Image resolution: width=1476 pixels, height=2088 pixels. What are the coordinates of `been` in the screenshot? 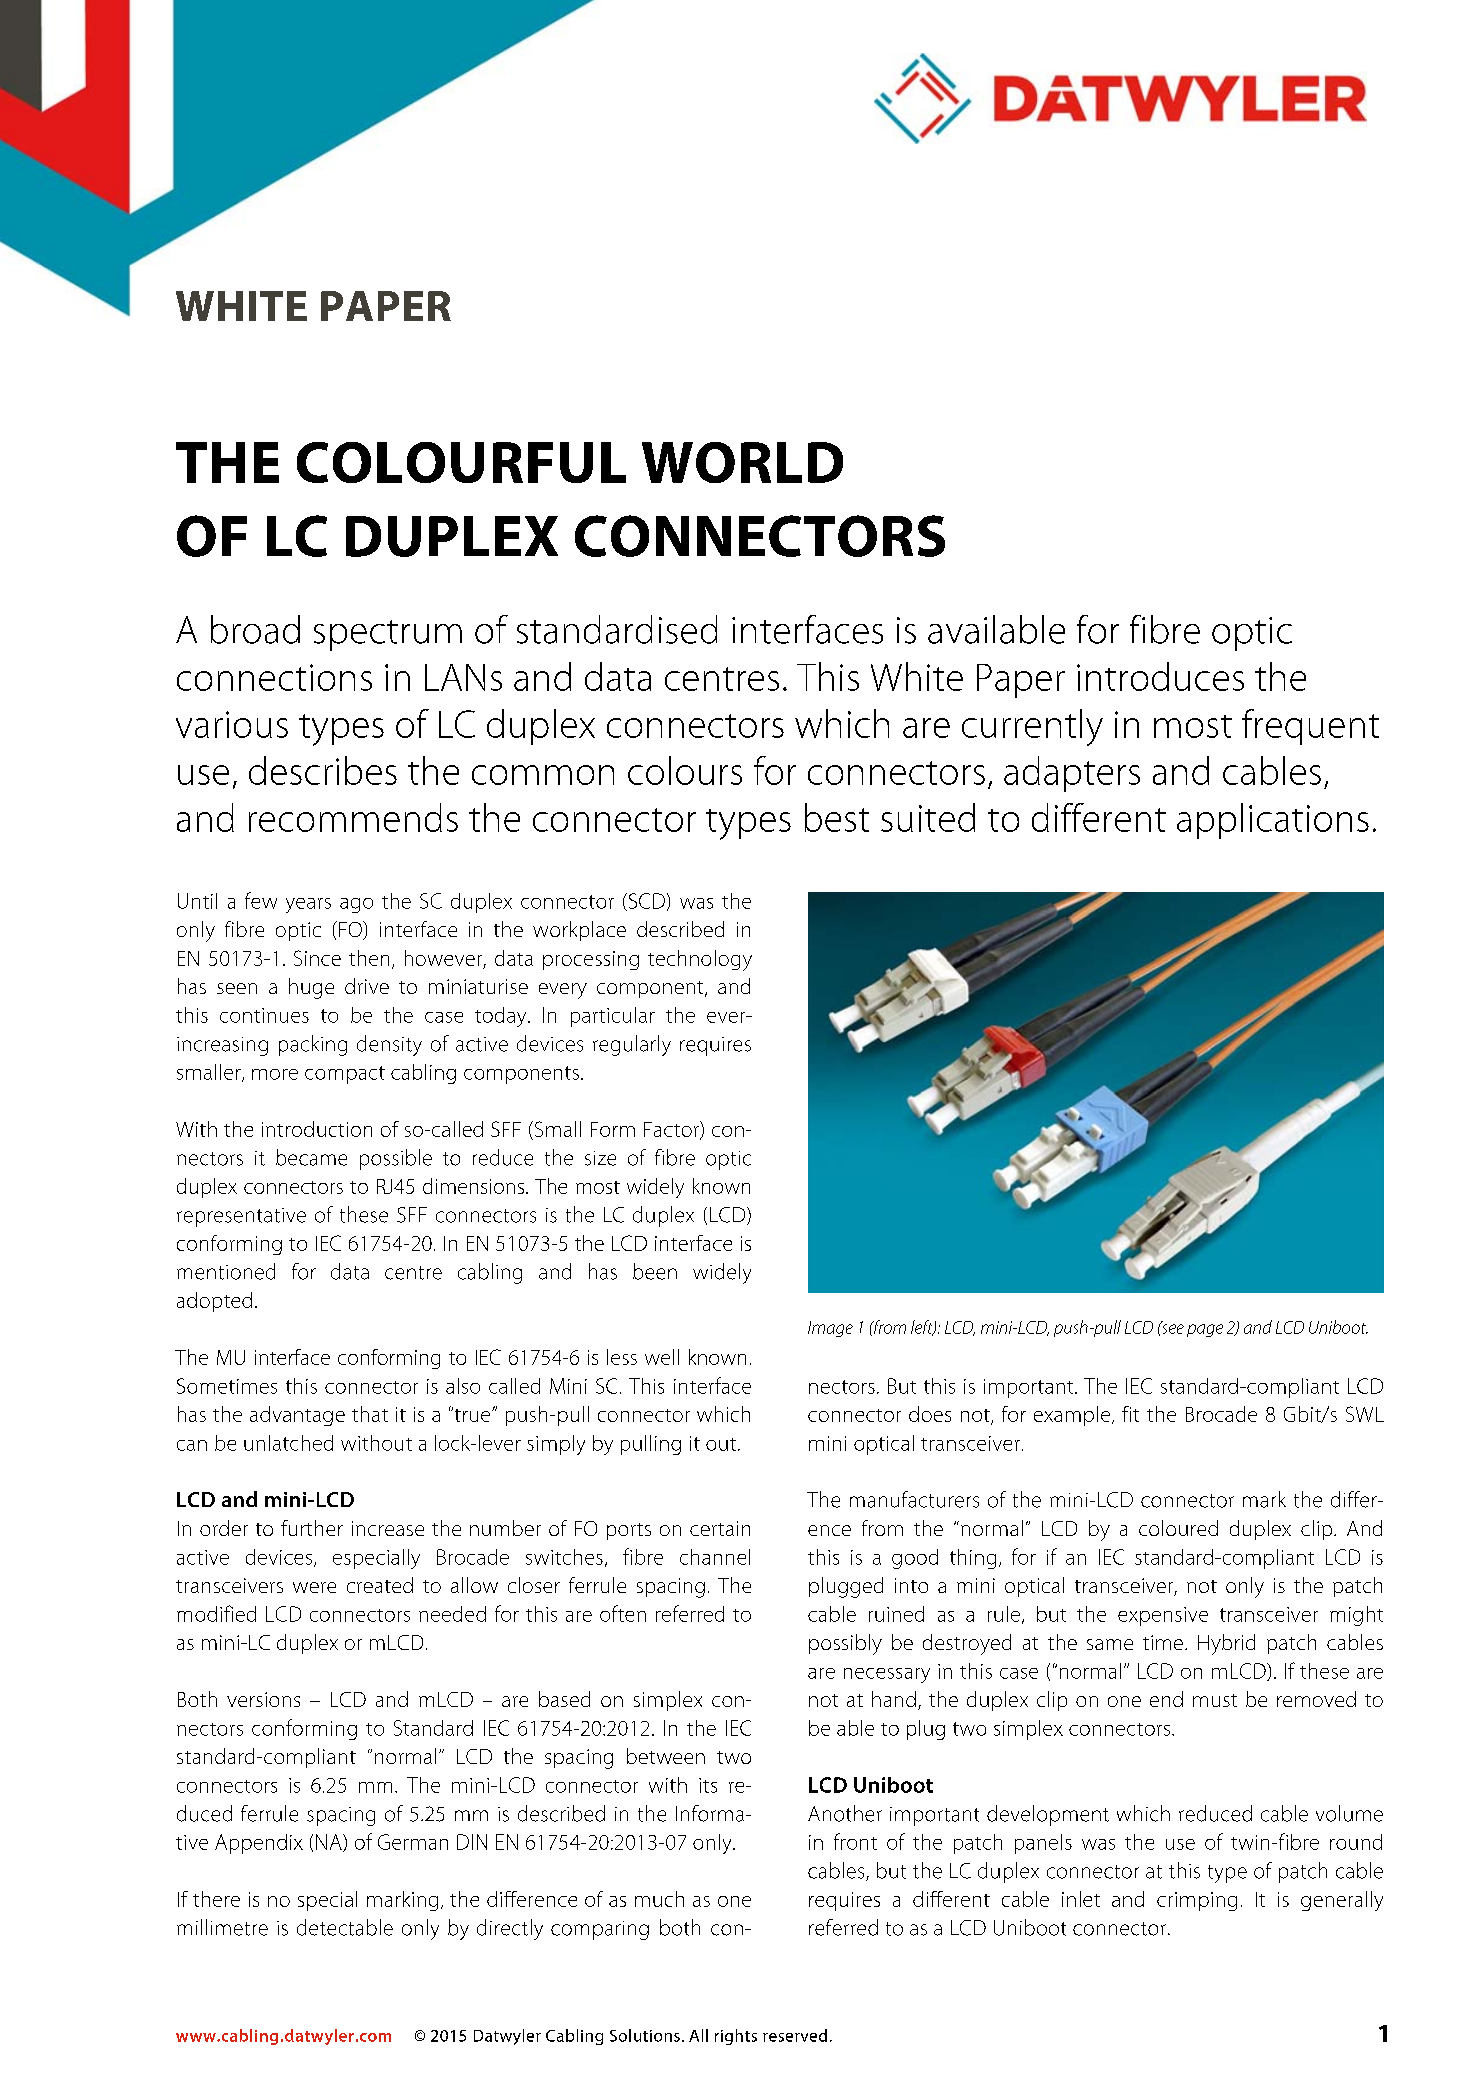 It's located at (655, 1271).
